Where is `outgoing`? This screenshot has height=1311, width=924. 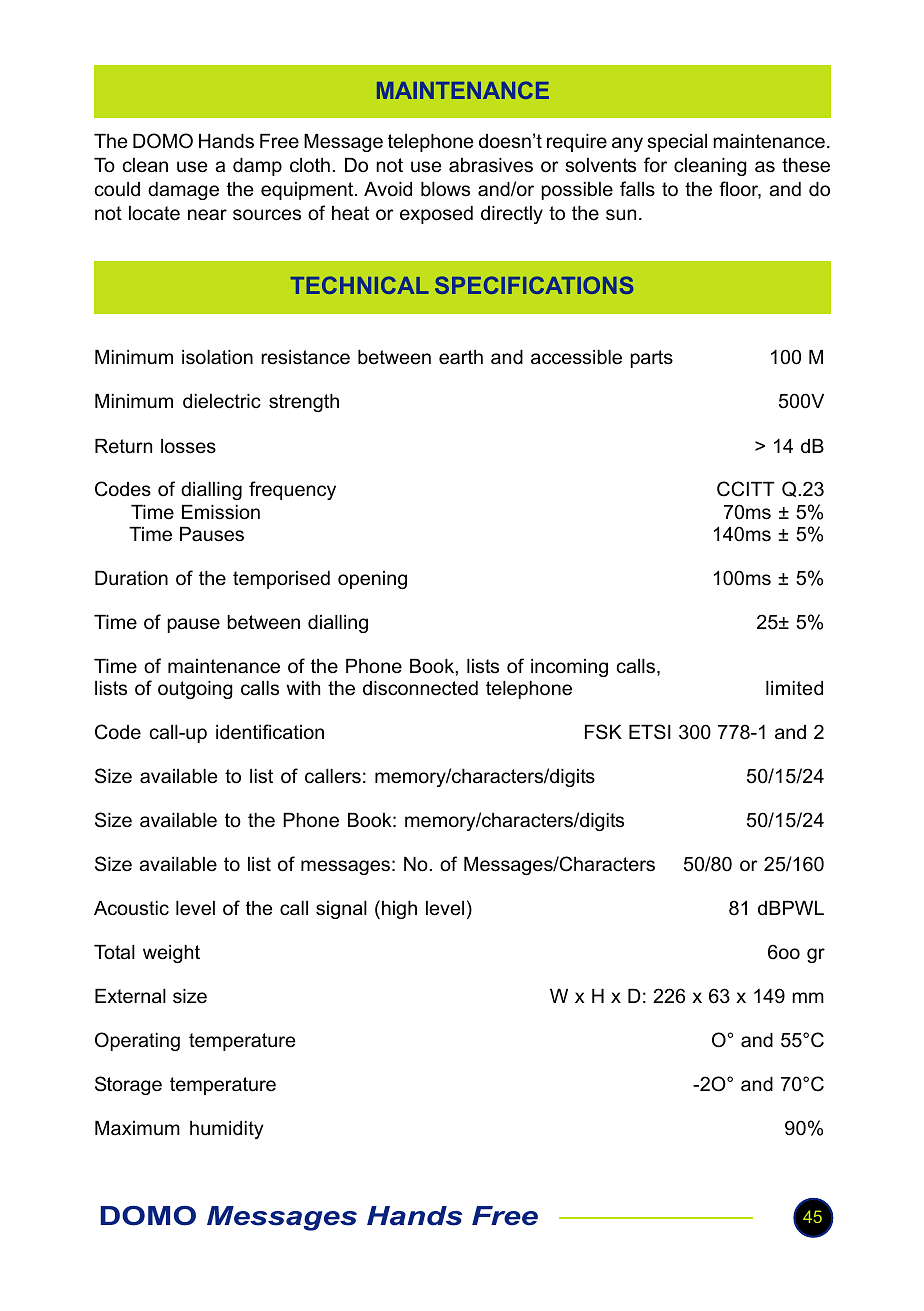
outgoing is located at coordinates (195, 690).
